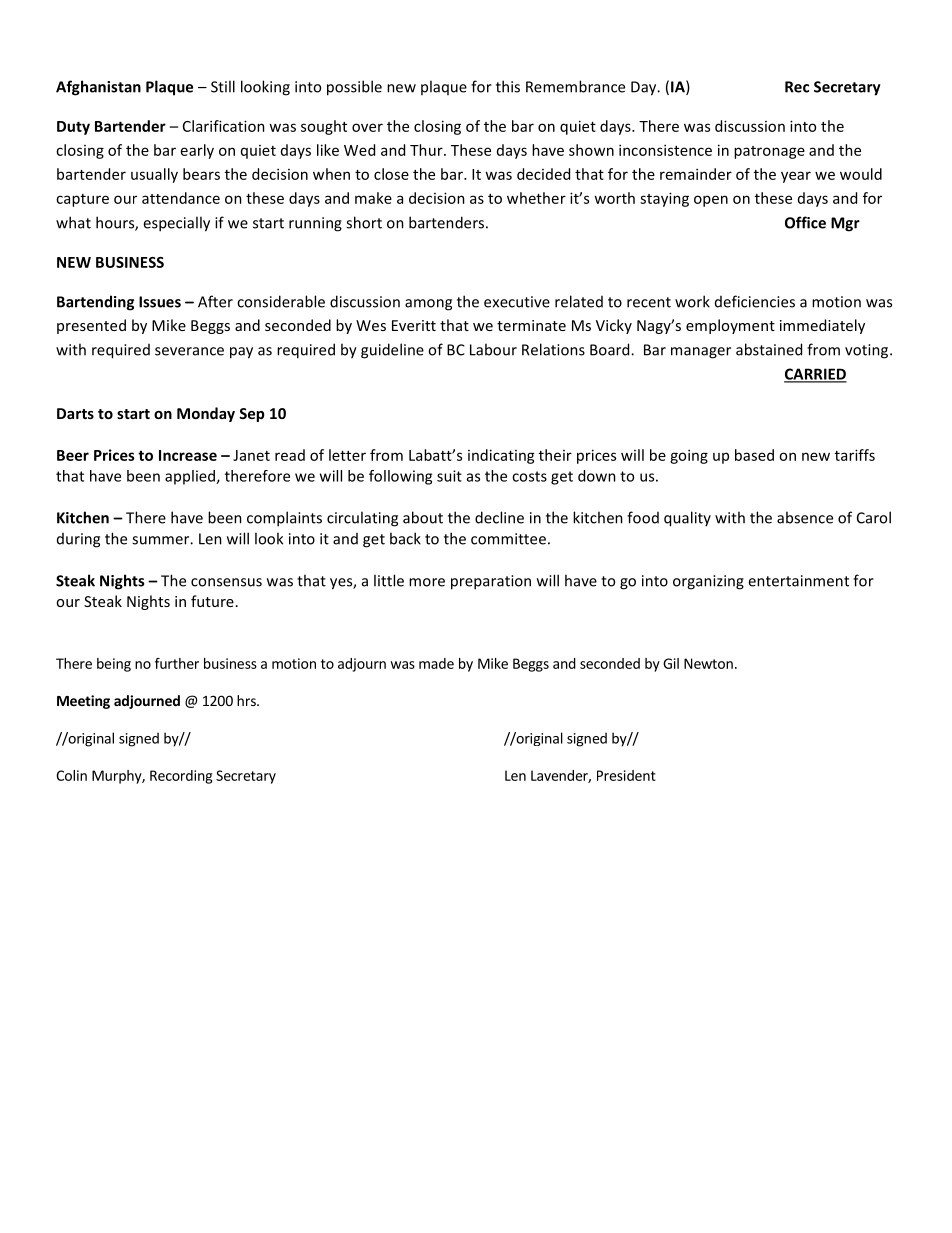 This image has width=952, height=1233. Describe the element at coordinates (501, 456) in the image. I see `indicating` at that location.
